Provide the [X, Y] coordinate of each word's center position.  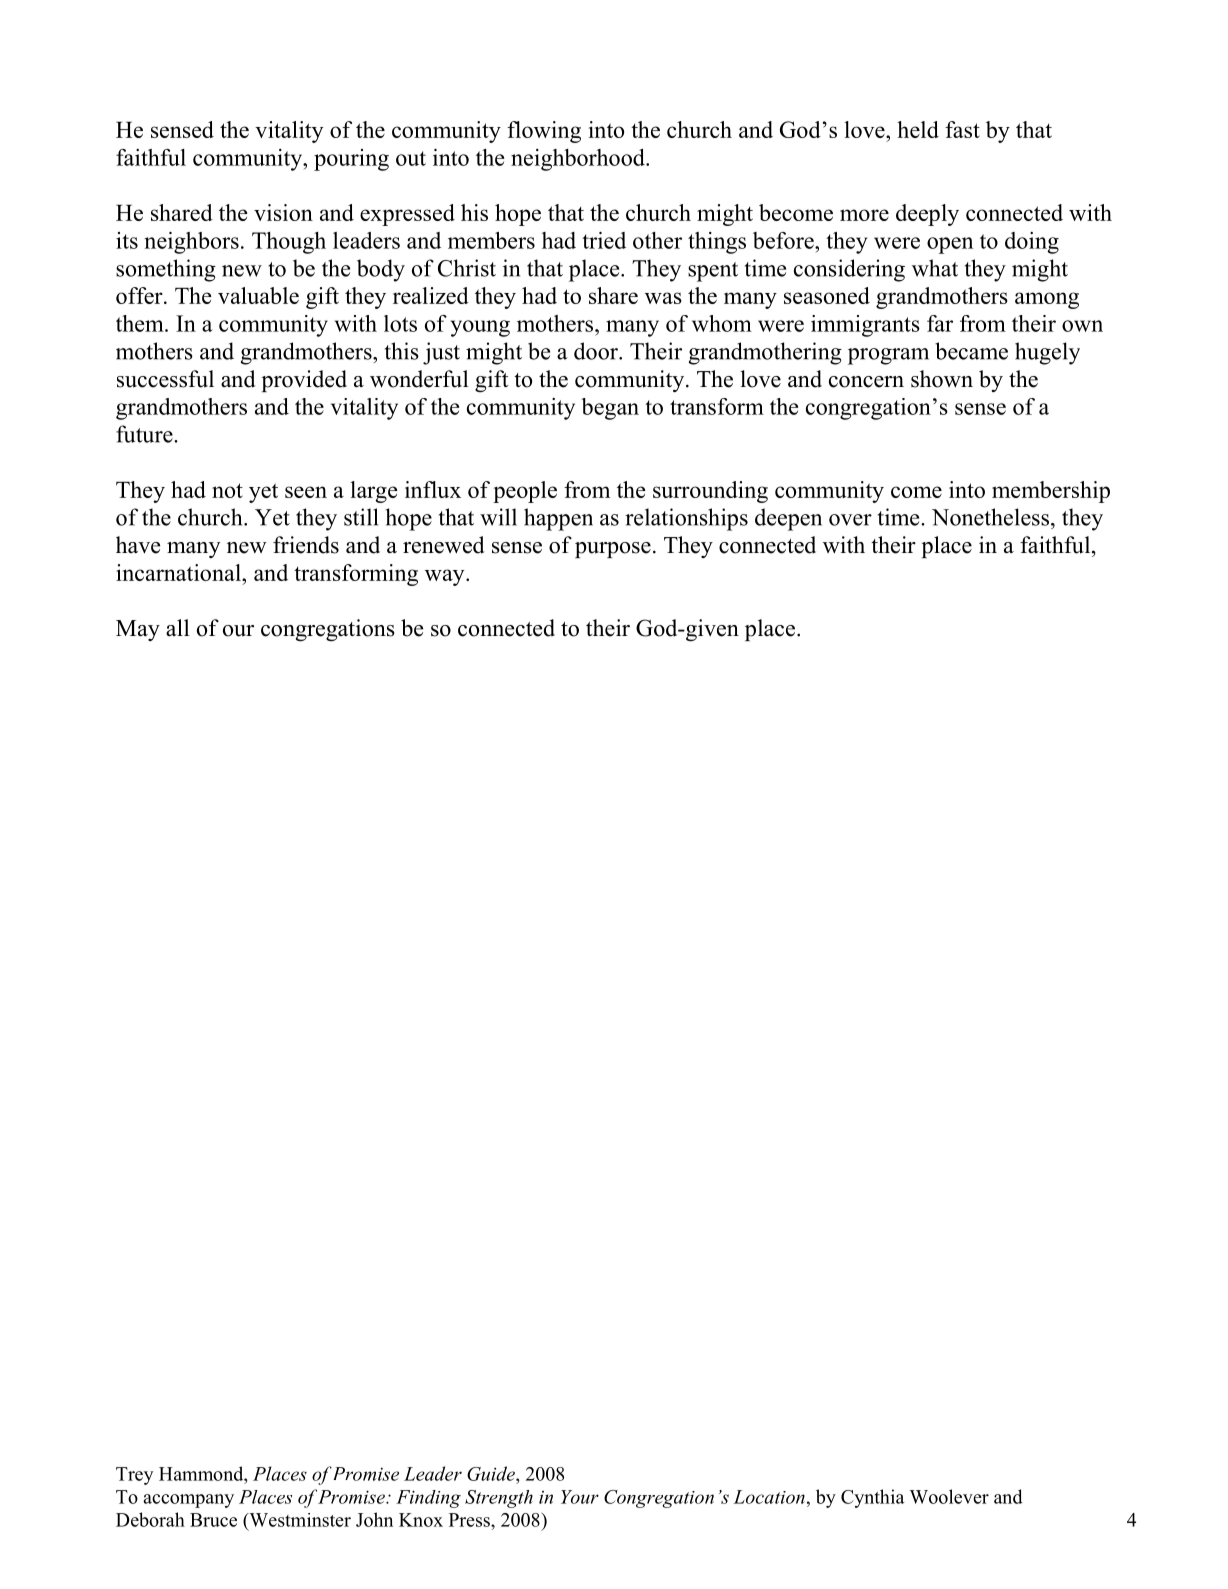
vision [283, 212]
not [227, 490]
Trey [135, 1476]
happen [558, 519]
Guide [492, 1473]
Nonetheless [990, 517]
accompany [188, 1501]
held [918, 129]
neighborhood [579, 160]
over [850, 520]
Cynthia [872, 1498]
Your [580, 1497]
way [446, 577]
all [178, 627]
